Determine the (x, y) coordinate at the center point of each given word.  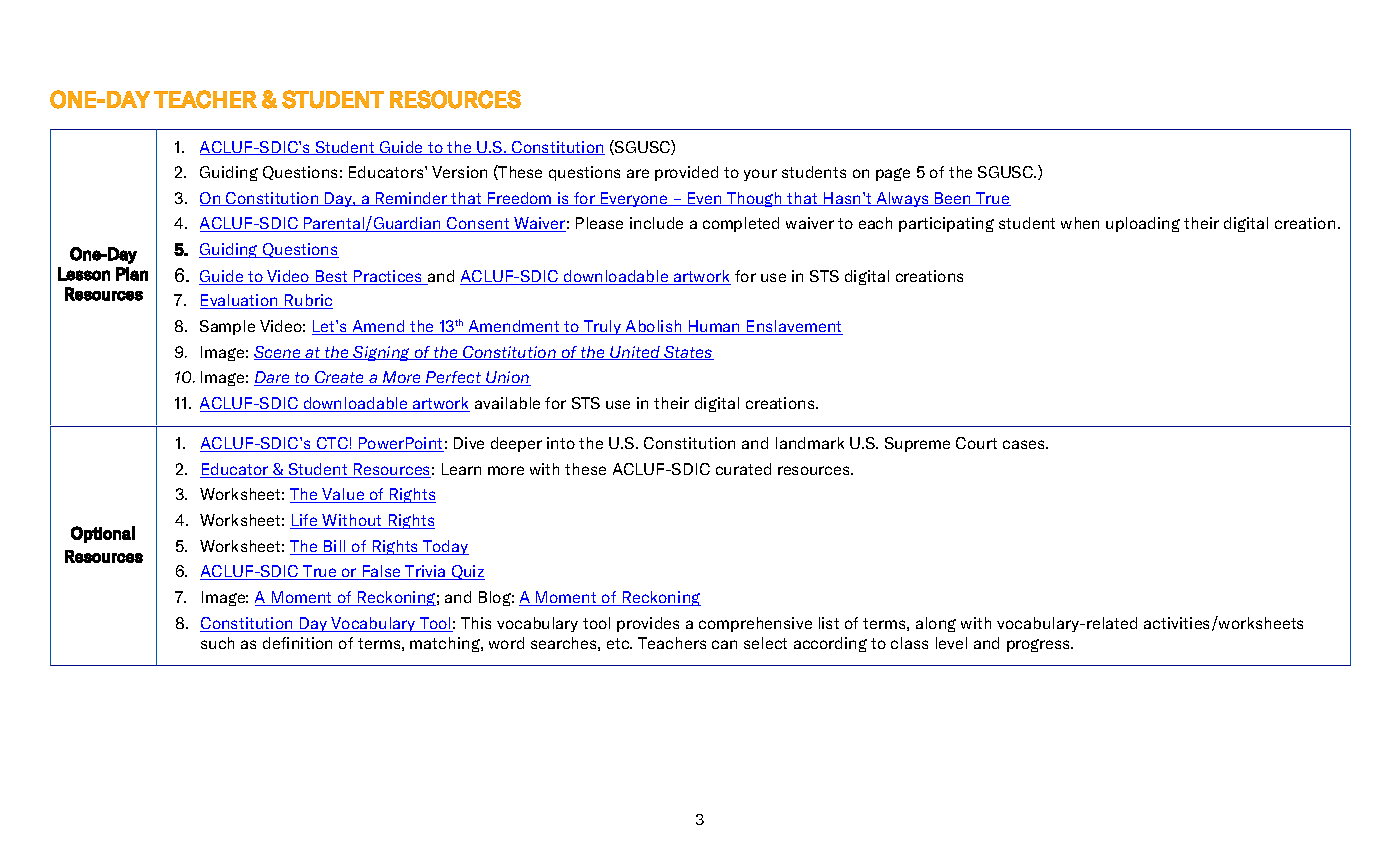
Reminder (412, 199)
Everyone (634, 199)
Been (953, 199)
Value (343, 495)
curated (743, 469)
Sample (227, 327)
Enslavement (794, 327)
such (217, 643)
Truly (603, 327)
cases (1025, 444)
